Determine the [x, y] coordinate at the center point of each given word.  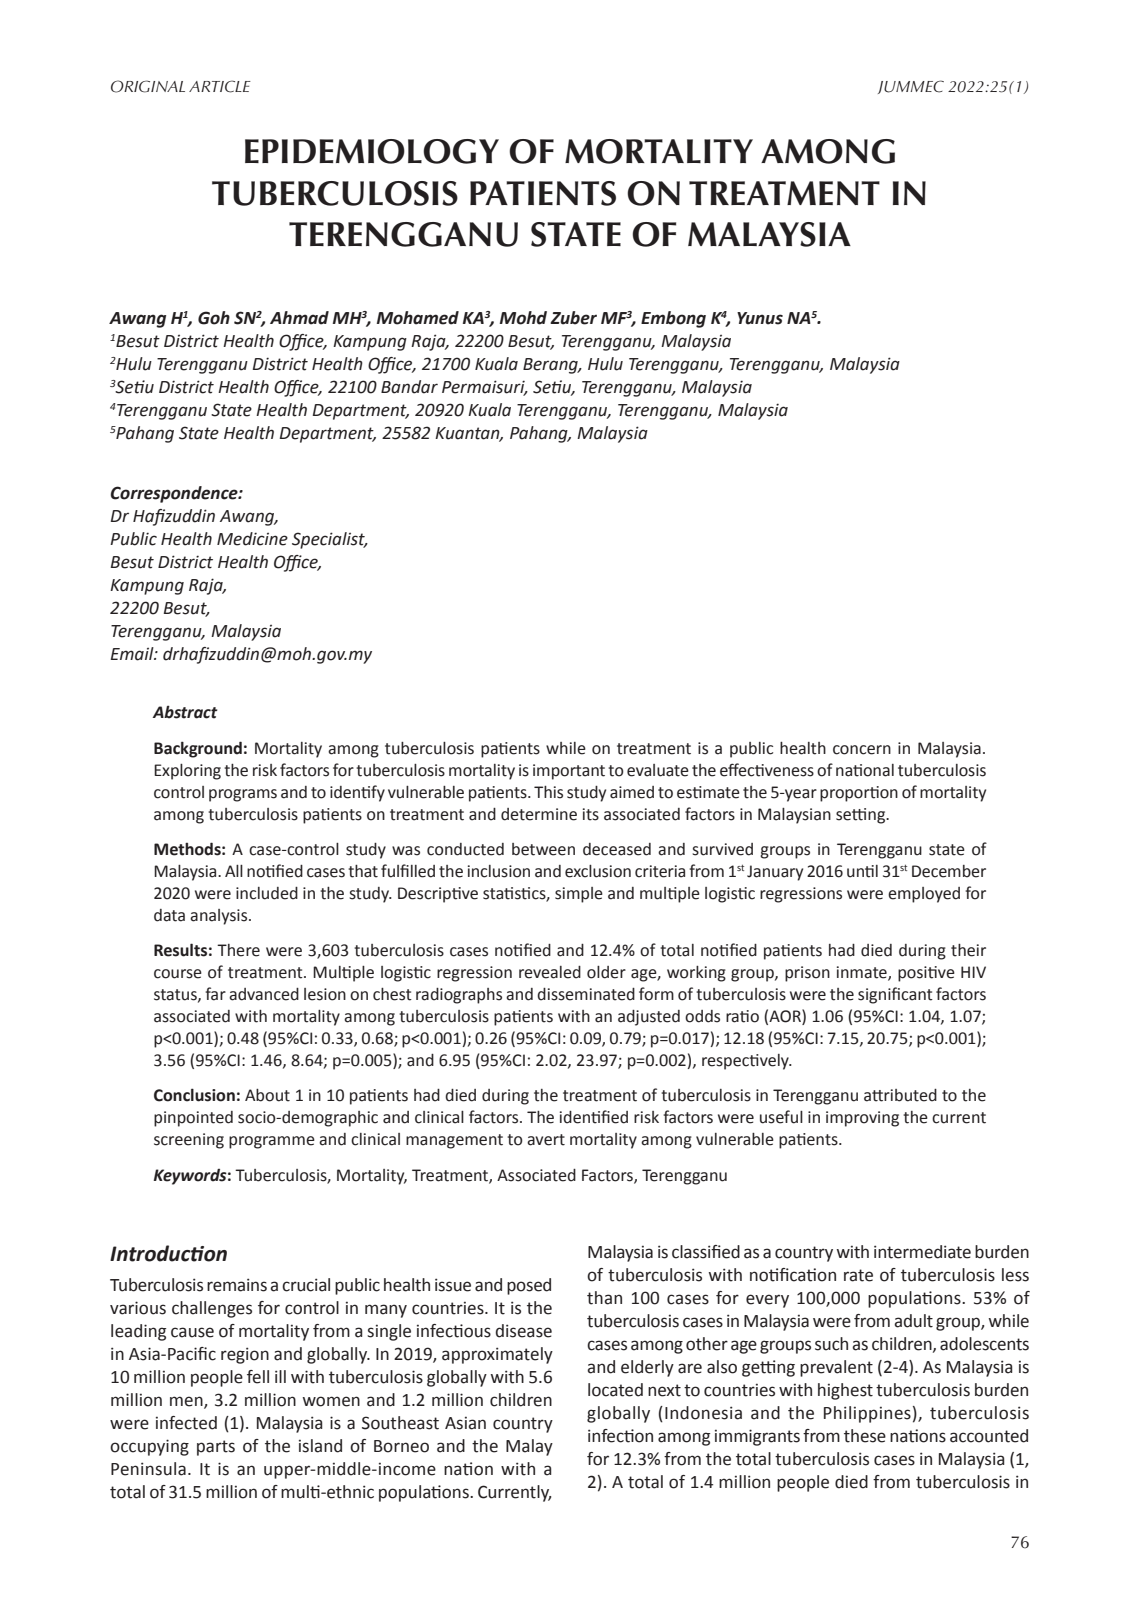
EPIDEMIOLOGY [372, 151]
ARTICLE [220, 86]
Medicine [252, 539]
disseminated [586, 994]
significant [895, 995]
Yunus [760, 318]
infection [620, 1436]
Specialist [329, 540]
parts [216, 1448]
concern [862, 750]
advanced [264, 994]
